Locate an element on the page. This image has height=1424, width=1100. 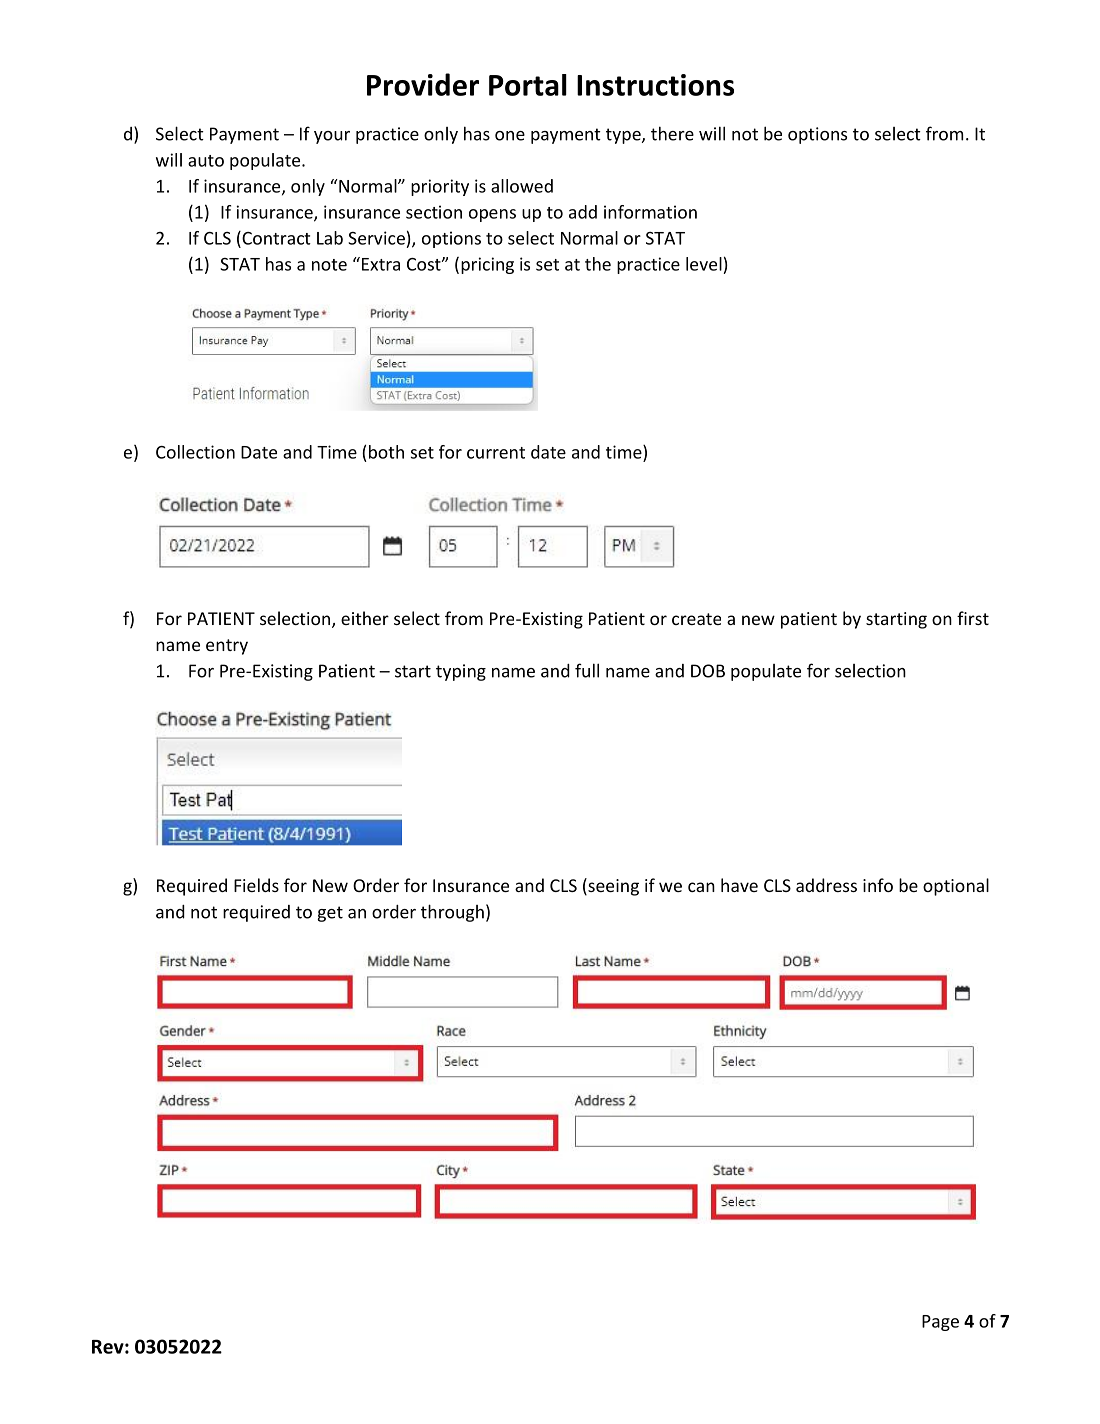
entry is located at coordinates (227, 647).
